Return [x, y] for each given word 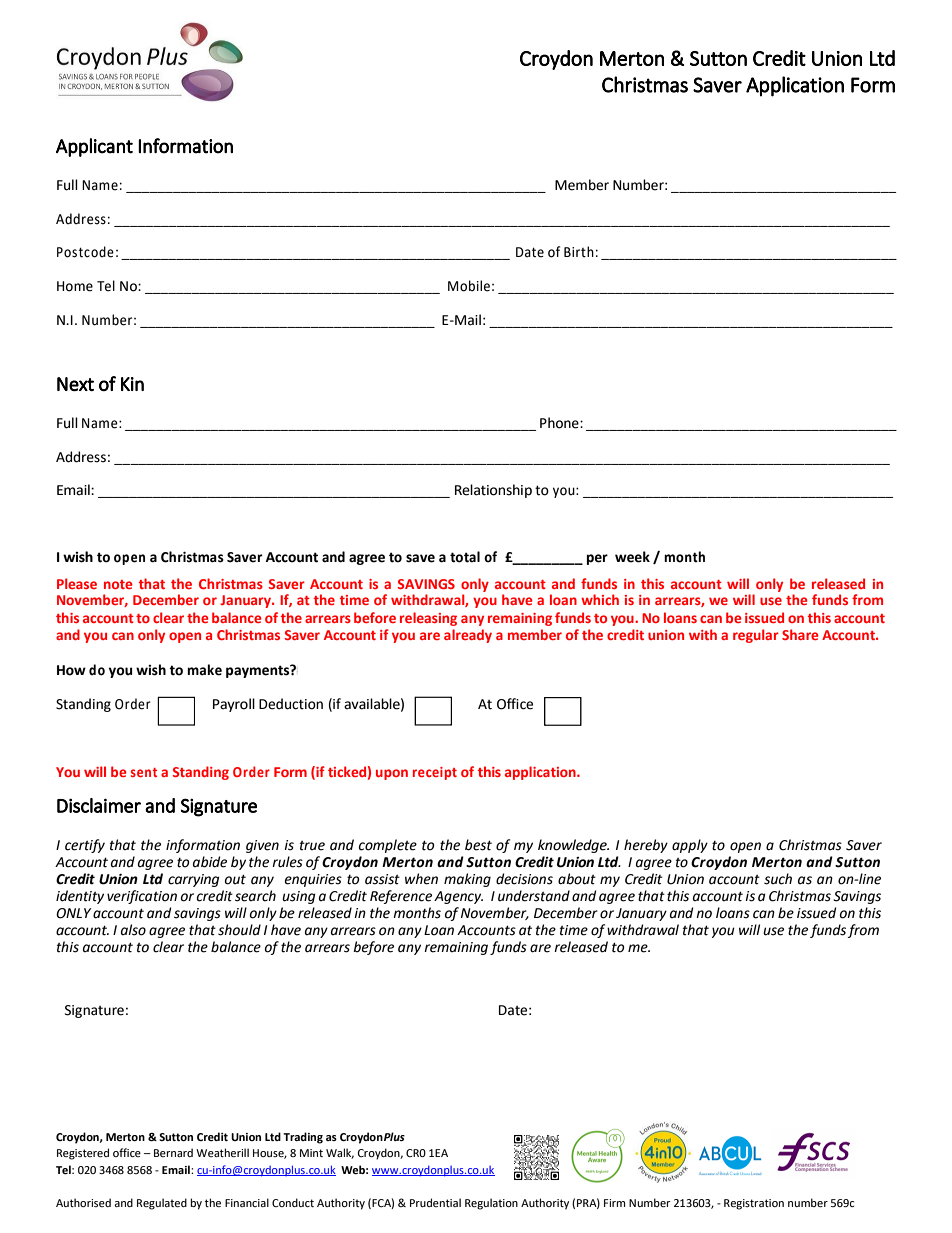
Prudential [435, 1202]
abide [210, 862]
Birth [579, 252]
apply [690, 846]
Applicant [94, 147]
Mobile [469, 286]
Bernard [173, 1152]
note [118, 584]
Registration [754, 1204]
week [632, 557]
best [478, 845]
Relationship [493, 491]
